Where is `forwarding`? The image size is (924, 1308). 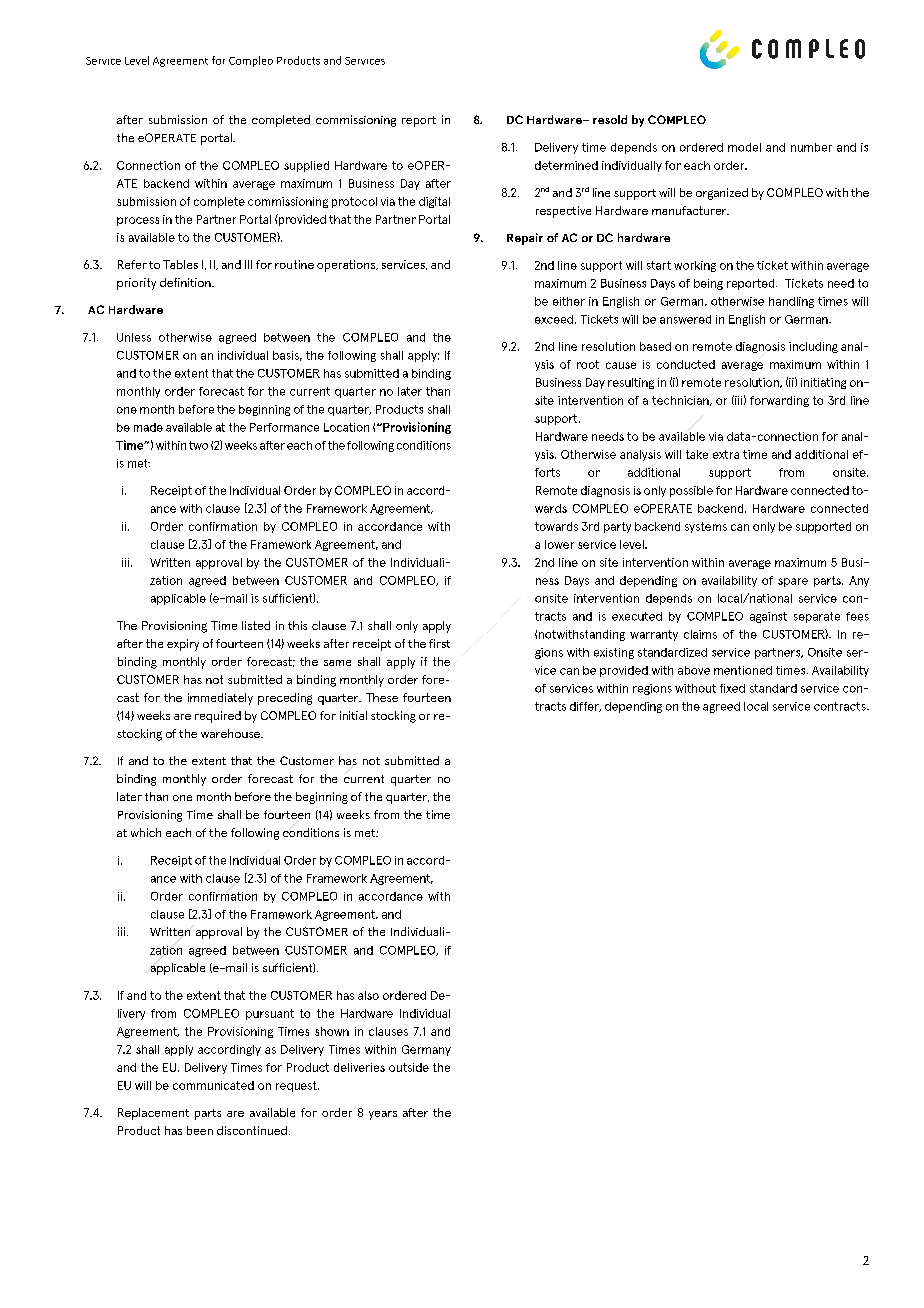 forwarding is located at coordinates (779, 401).
